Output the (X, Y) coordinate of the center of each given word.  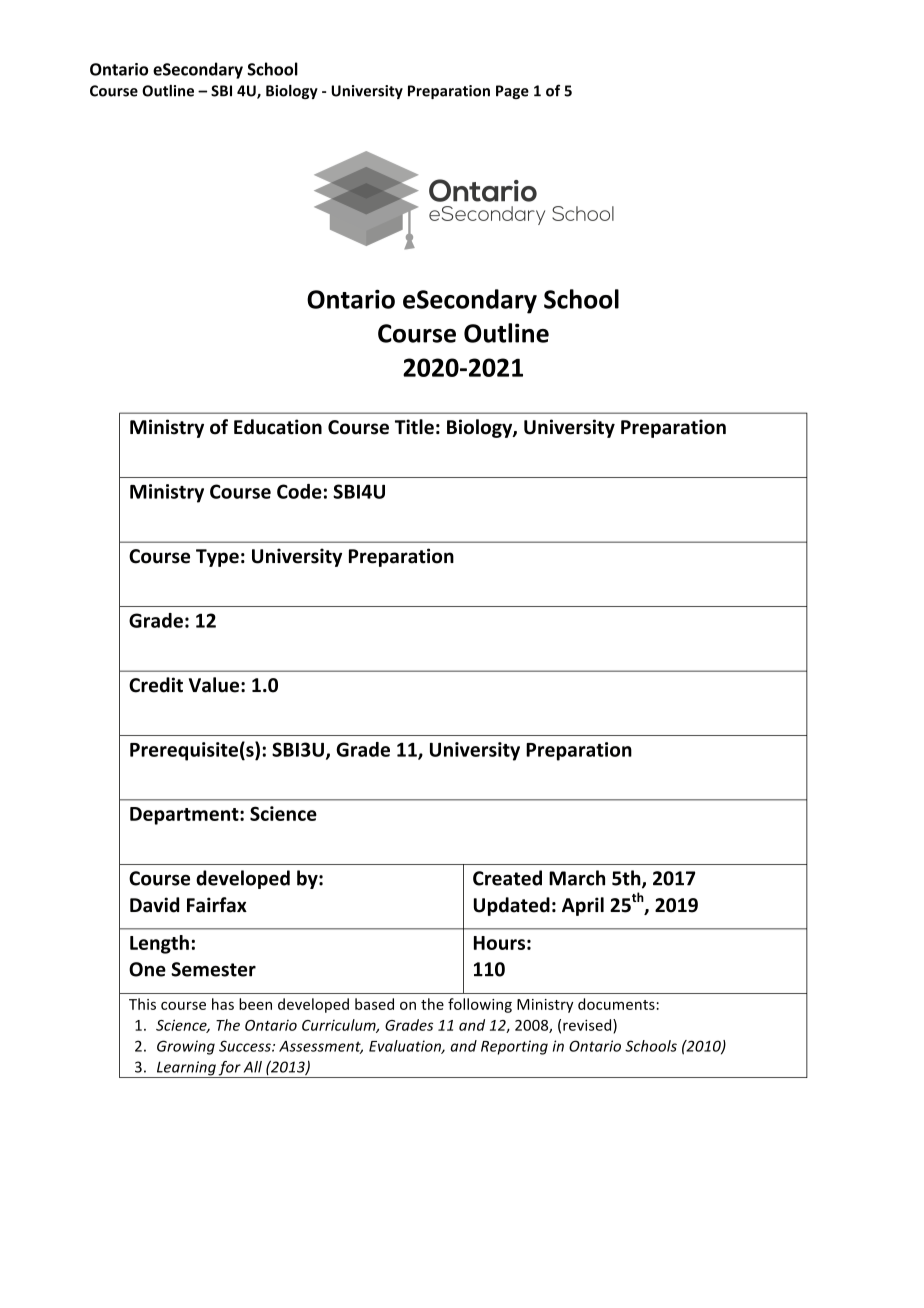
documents (616, 1004)
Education (278, 427)
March (577, 878)
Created (507, 878)
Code (299, 491)
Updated (512, 906)
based (374, 1004)
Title (414, 427)
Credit (156, 685)
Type (217, 558)
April (583, 906)
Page (512, 92)
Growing (186, 1047)
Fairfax (217, 905)
